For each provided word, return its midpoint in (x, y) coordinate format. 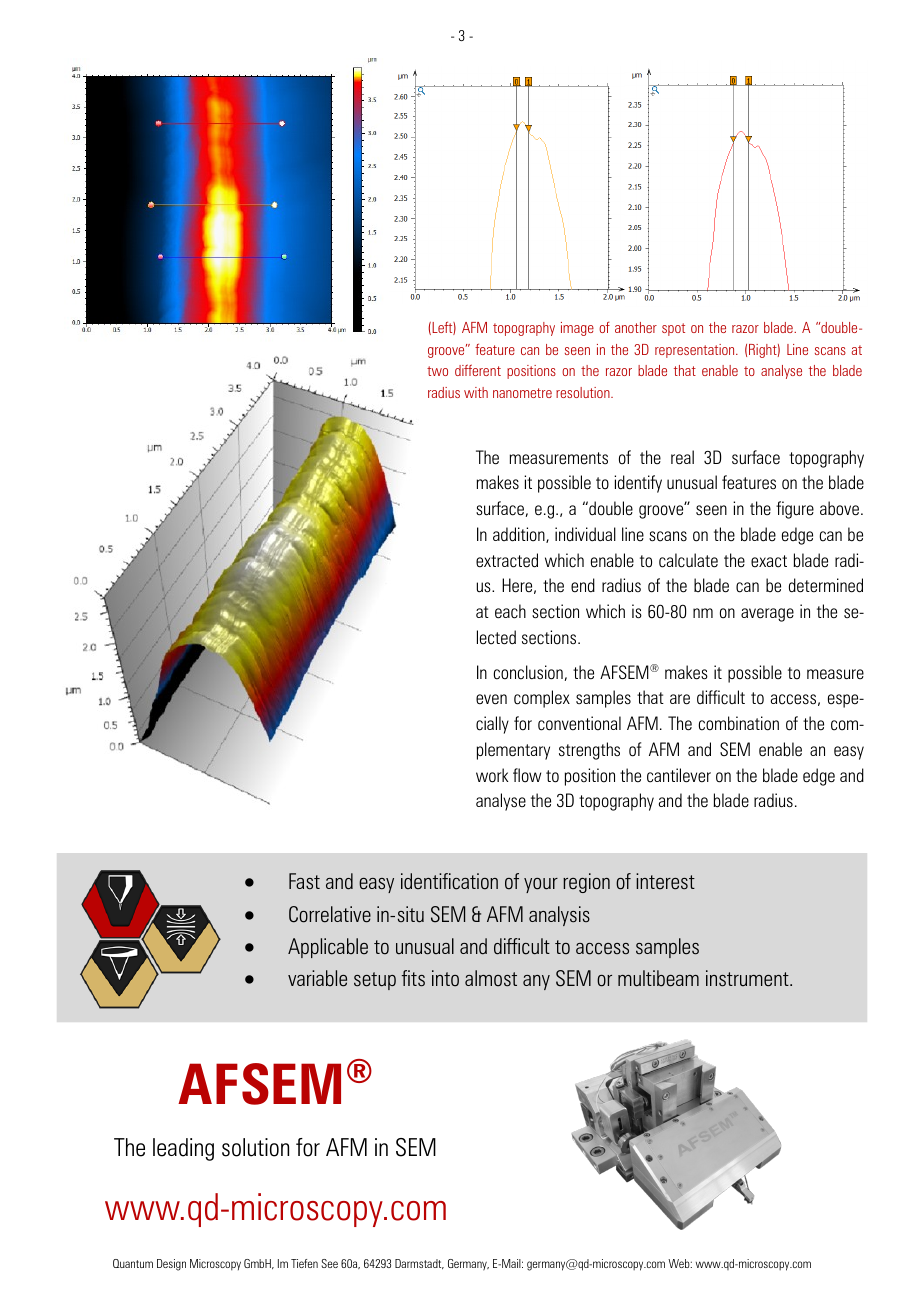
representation (696, 351)
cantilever (679, 775)
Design (171, 1265)
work (492, 775)
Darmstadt (419, 1264)
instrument (748, 978)
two (437, 371)
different (478, 370)
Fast (304, 881)
